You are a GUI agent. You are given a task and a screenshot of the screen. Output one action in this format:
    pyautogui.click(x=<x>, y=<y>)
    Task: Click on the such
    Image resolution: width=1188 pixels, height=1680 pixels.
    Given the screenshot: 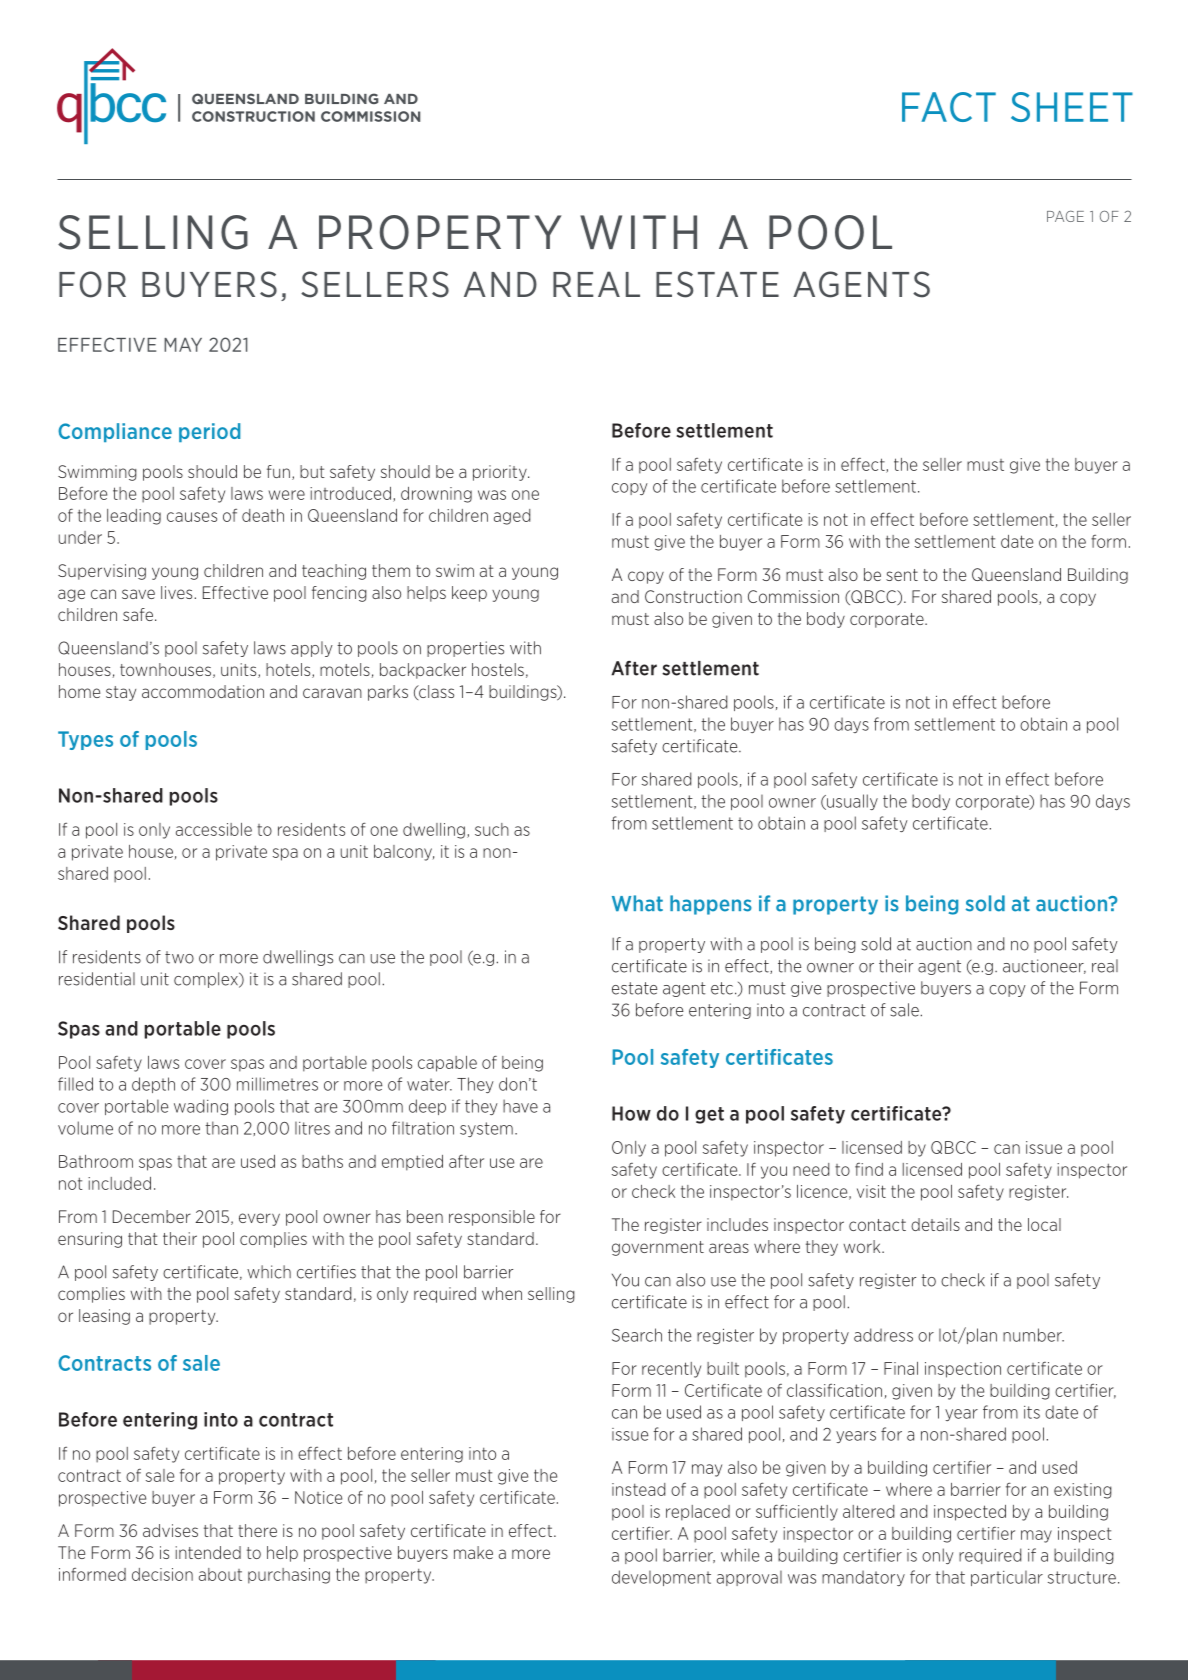 What is the action you would take?
    pyautogui.click(x=492, y=829)
